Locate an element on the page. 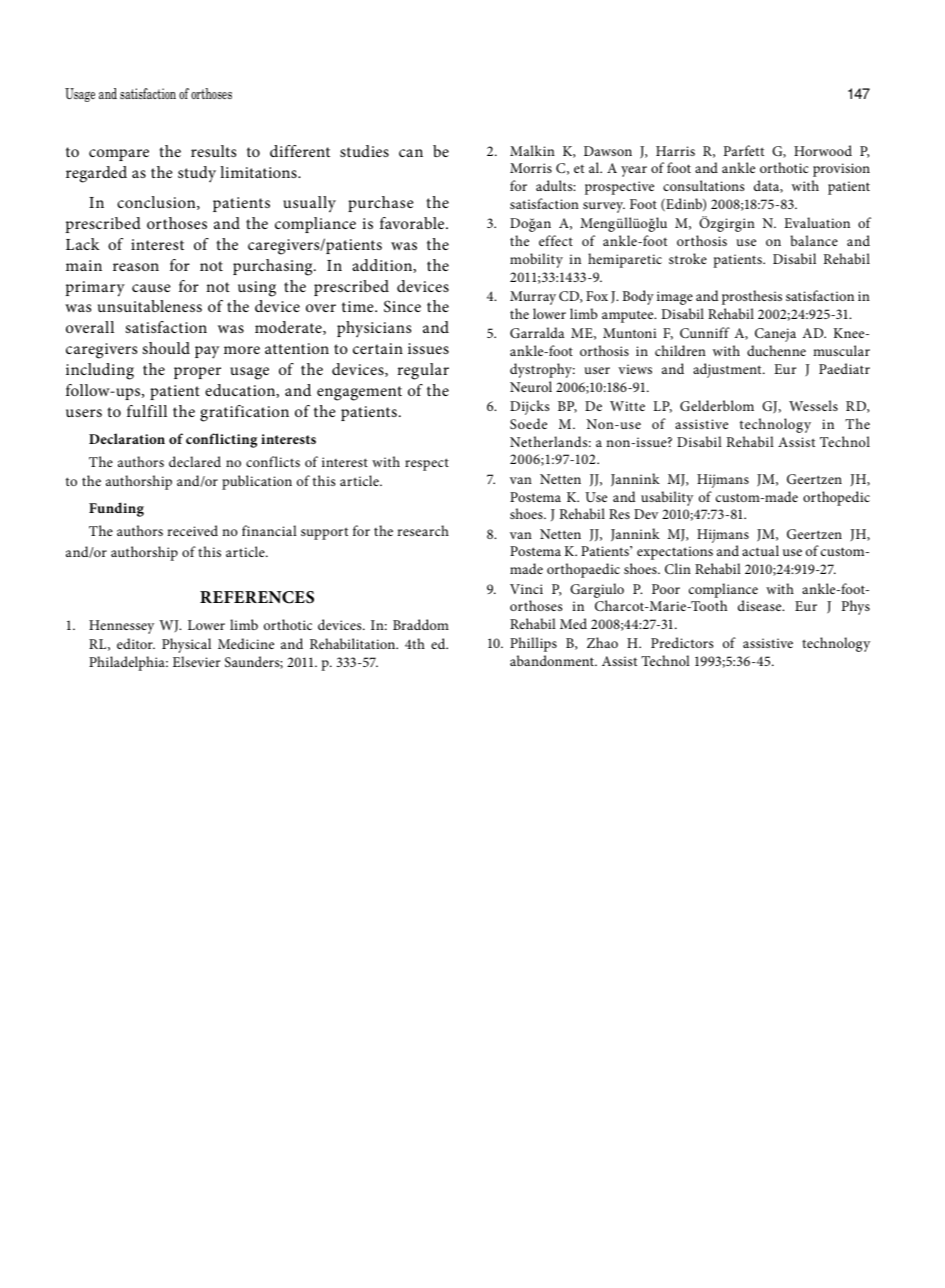 The image size is (945, 1288). Predictors is located at coordinates (682, 642).
